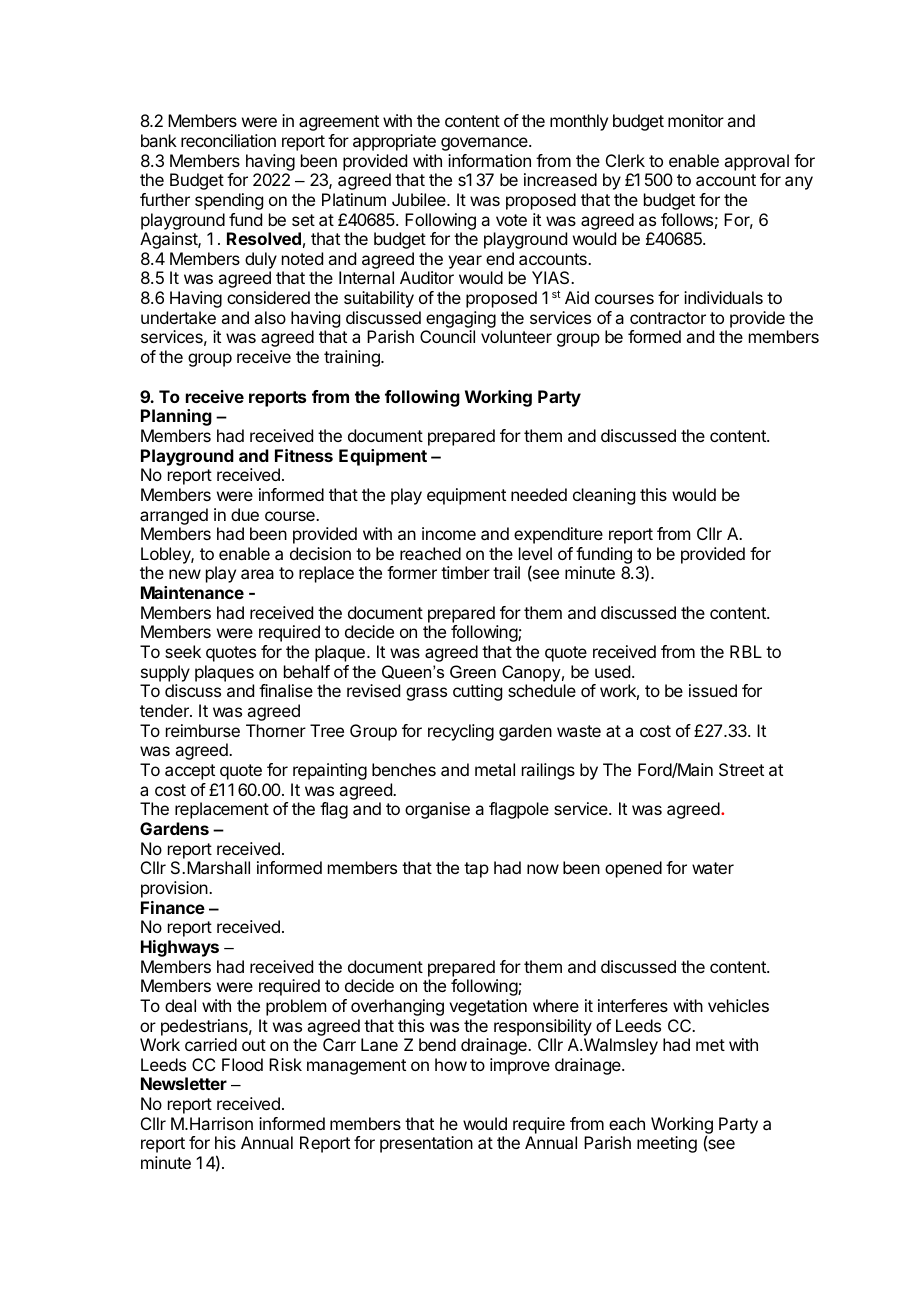 Image resolution: width=924 pixels, height=1308 pixels. I want to click on governance, so click(485, 144).
